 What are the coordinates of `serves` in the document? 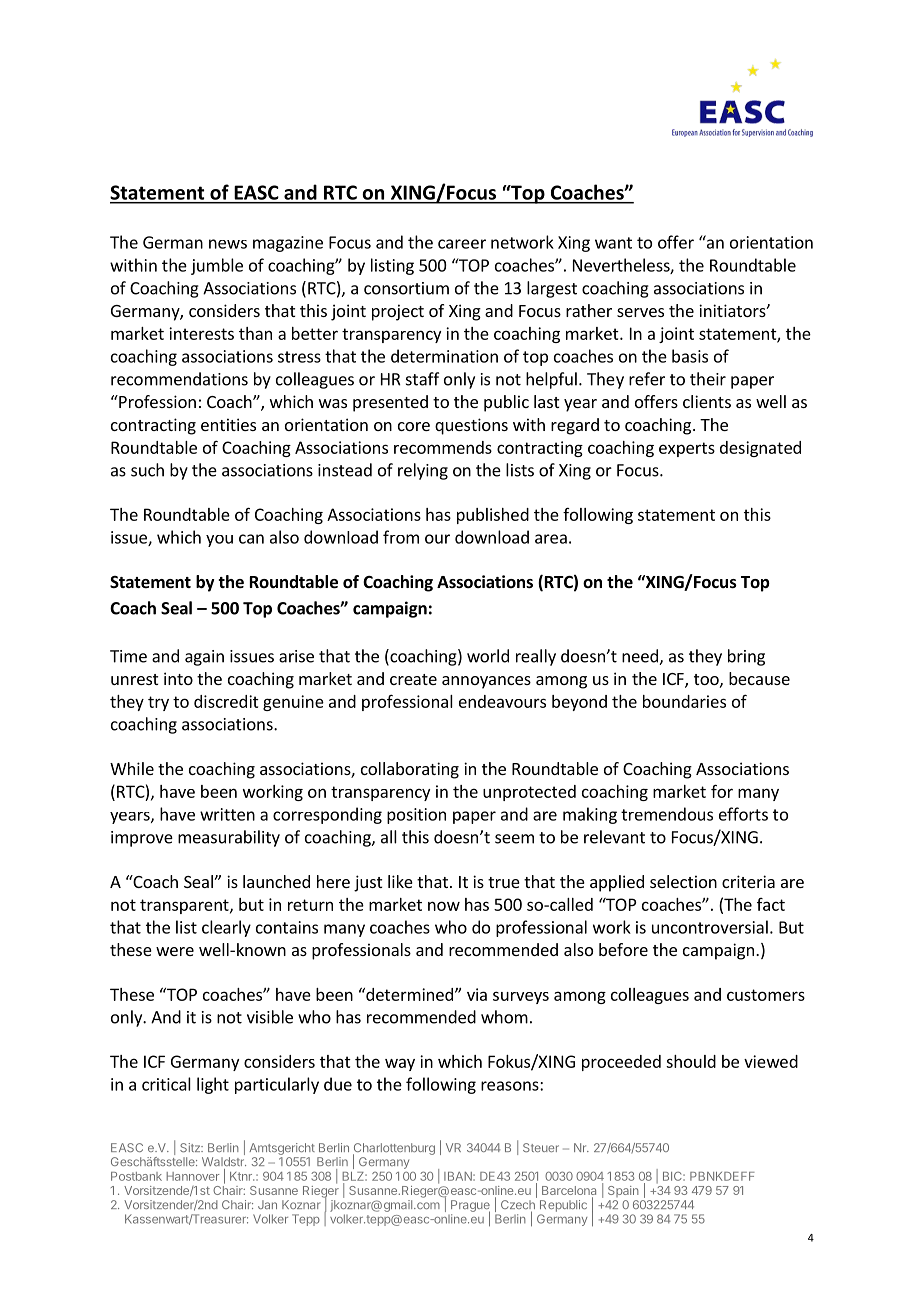 It's located at (640, 312).
